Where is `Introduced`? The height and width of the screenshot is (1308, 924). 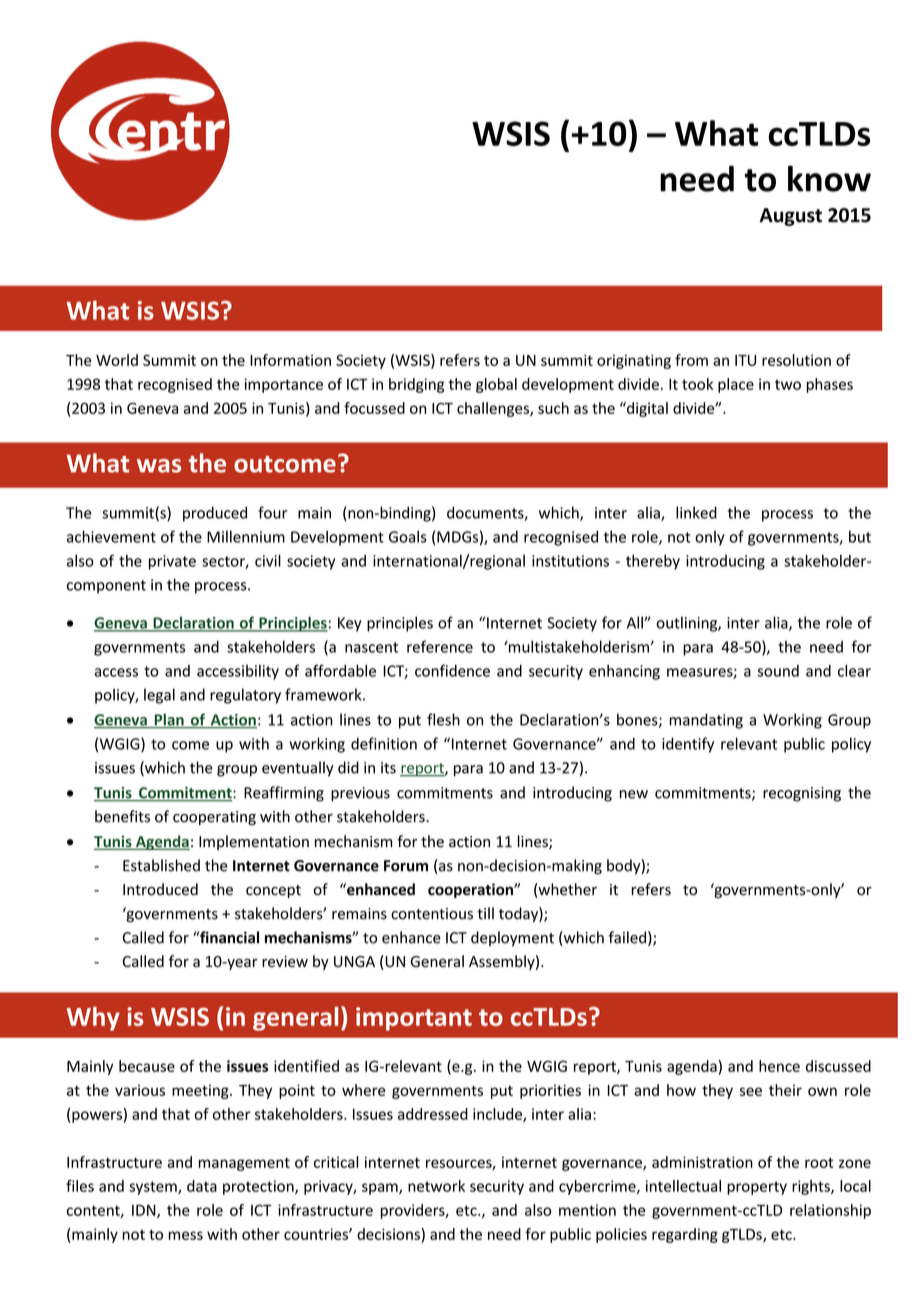
Introduced is located at coordinates (160, 889).
